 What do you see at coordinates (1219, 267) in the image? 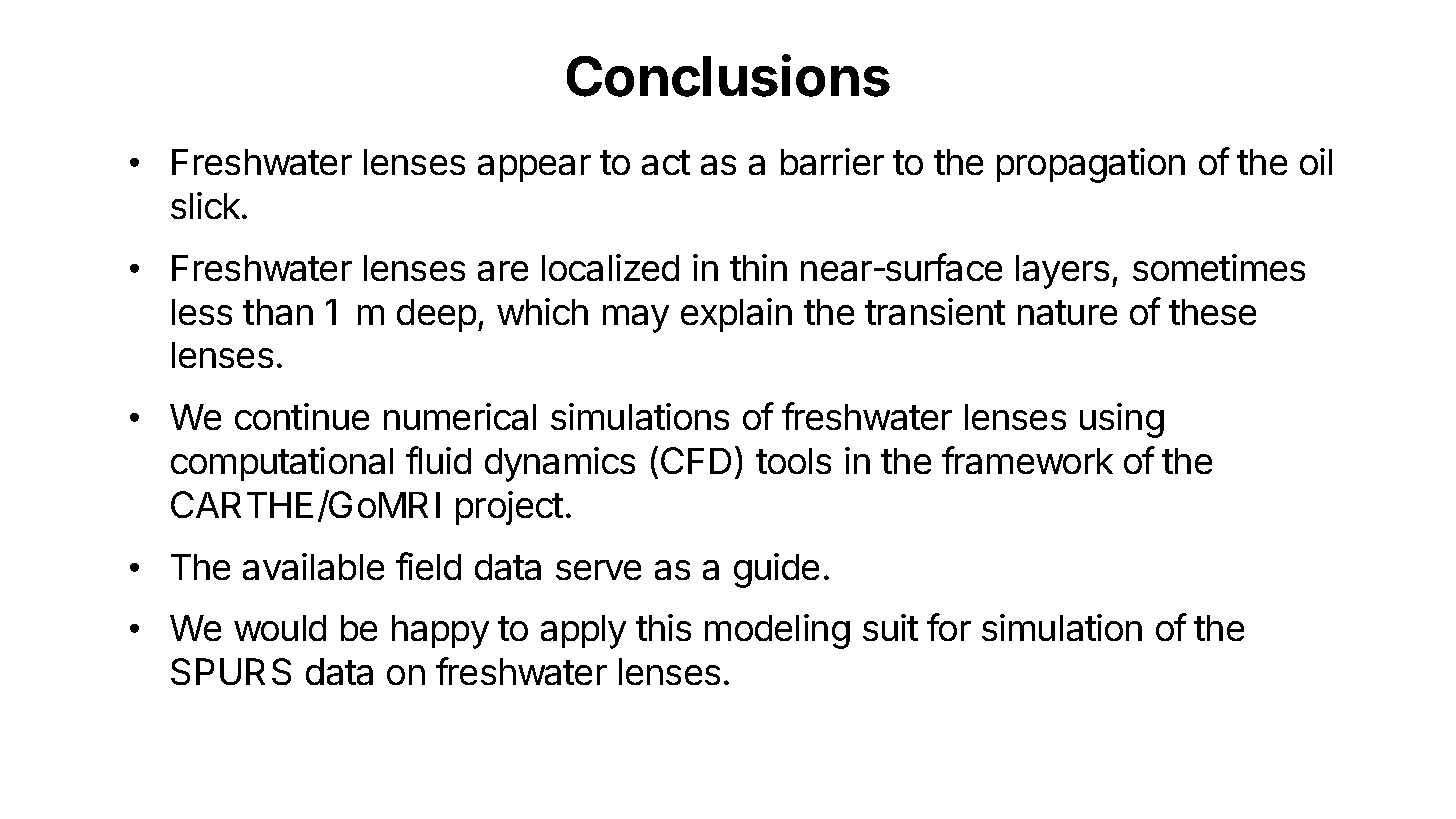
I see `sometimes` at bounding box center [1219, 267].
